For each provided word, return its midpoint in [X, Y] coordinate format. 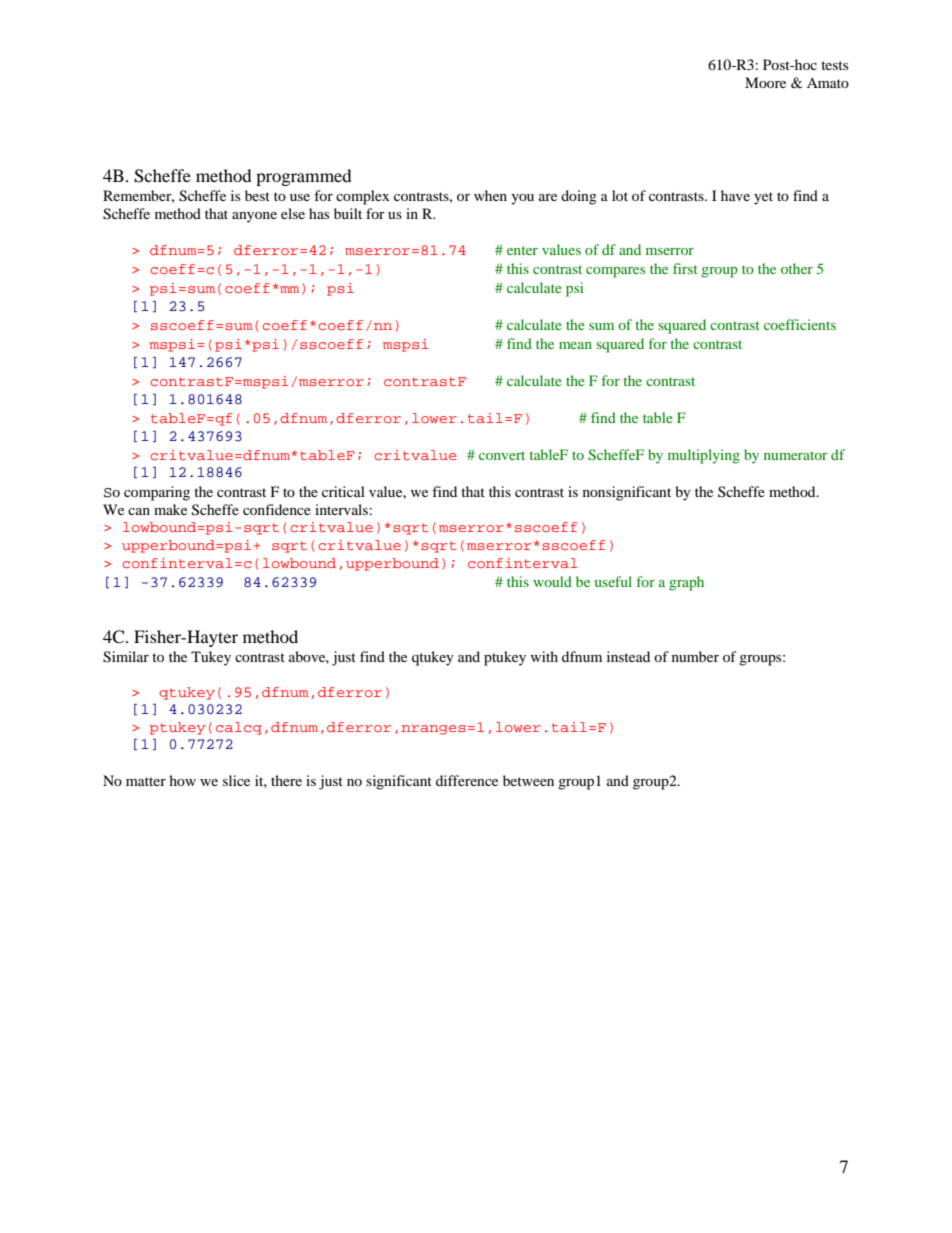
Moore [765, 82]
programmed [304, 177]
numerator [796, 455]
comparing [157, 493]
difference [467, 780]
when [490, 195]
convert [502, 455]
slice [236, 780]
